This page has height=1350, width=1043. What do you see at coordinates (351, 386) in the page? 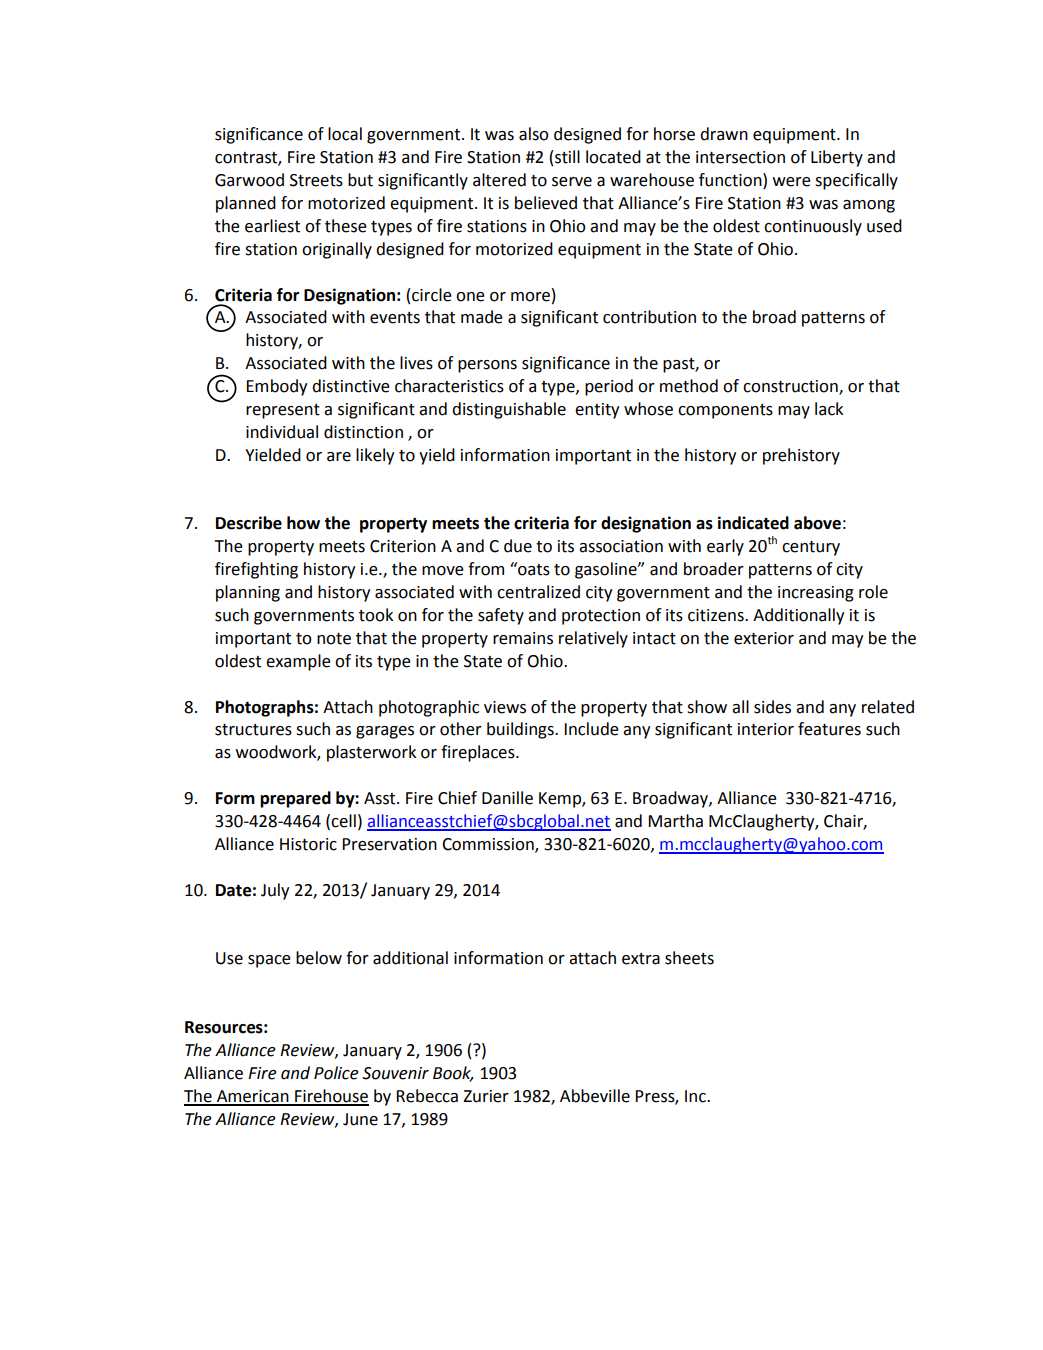
I see `distinctive` at bounding box center [351, 386].
